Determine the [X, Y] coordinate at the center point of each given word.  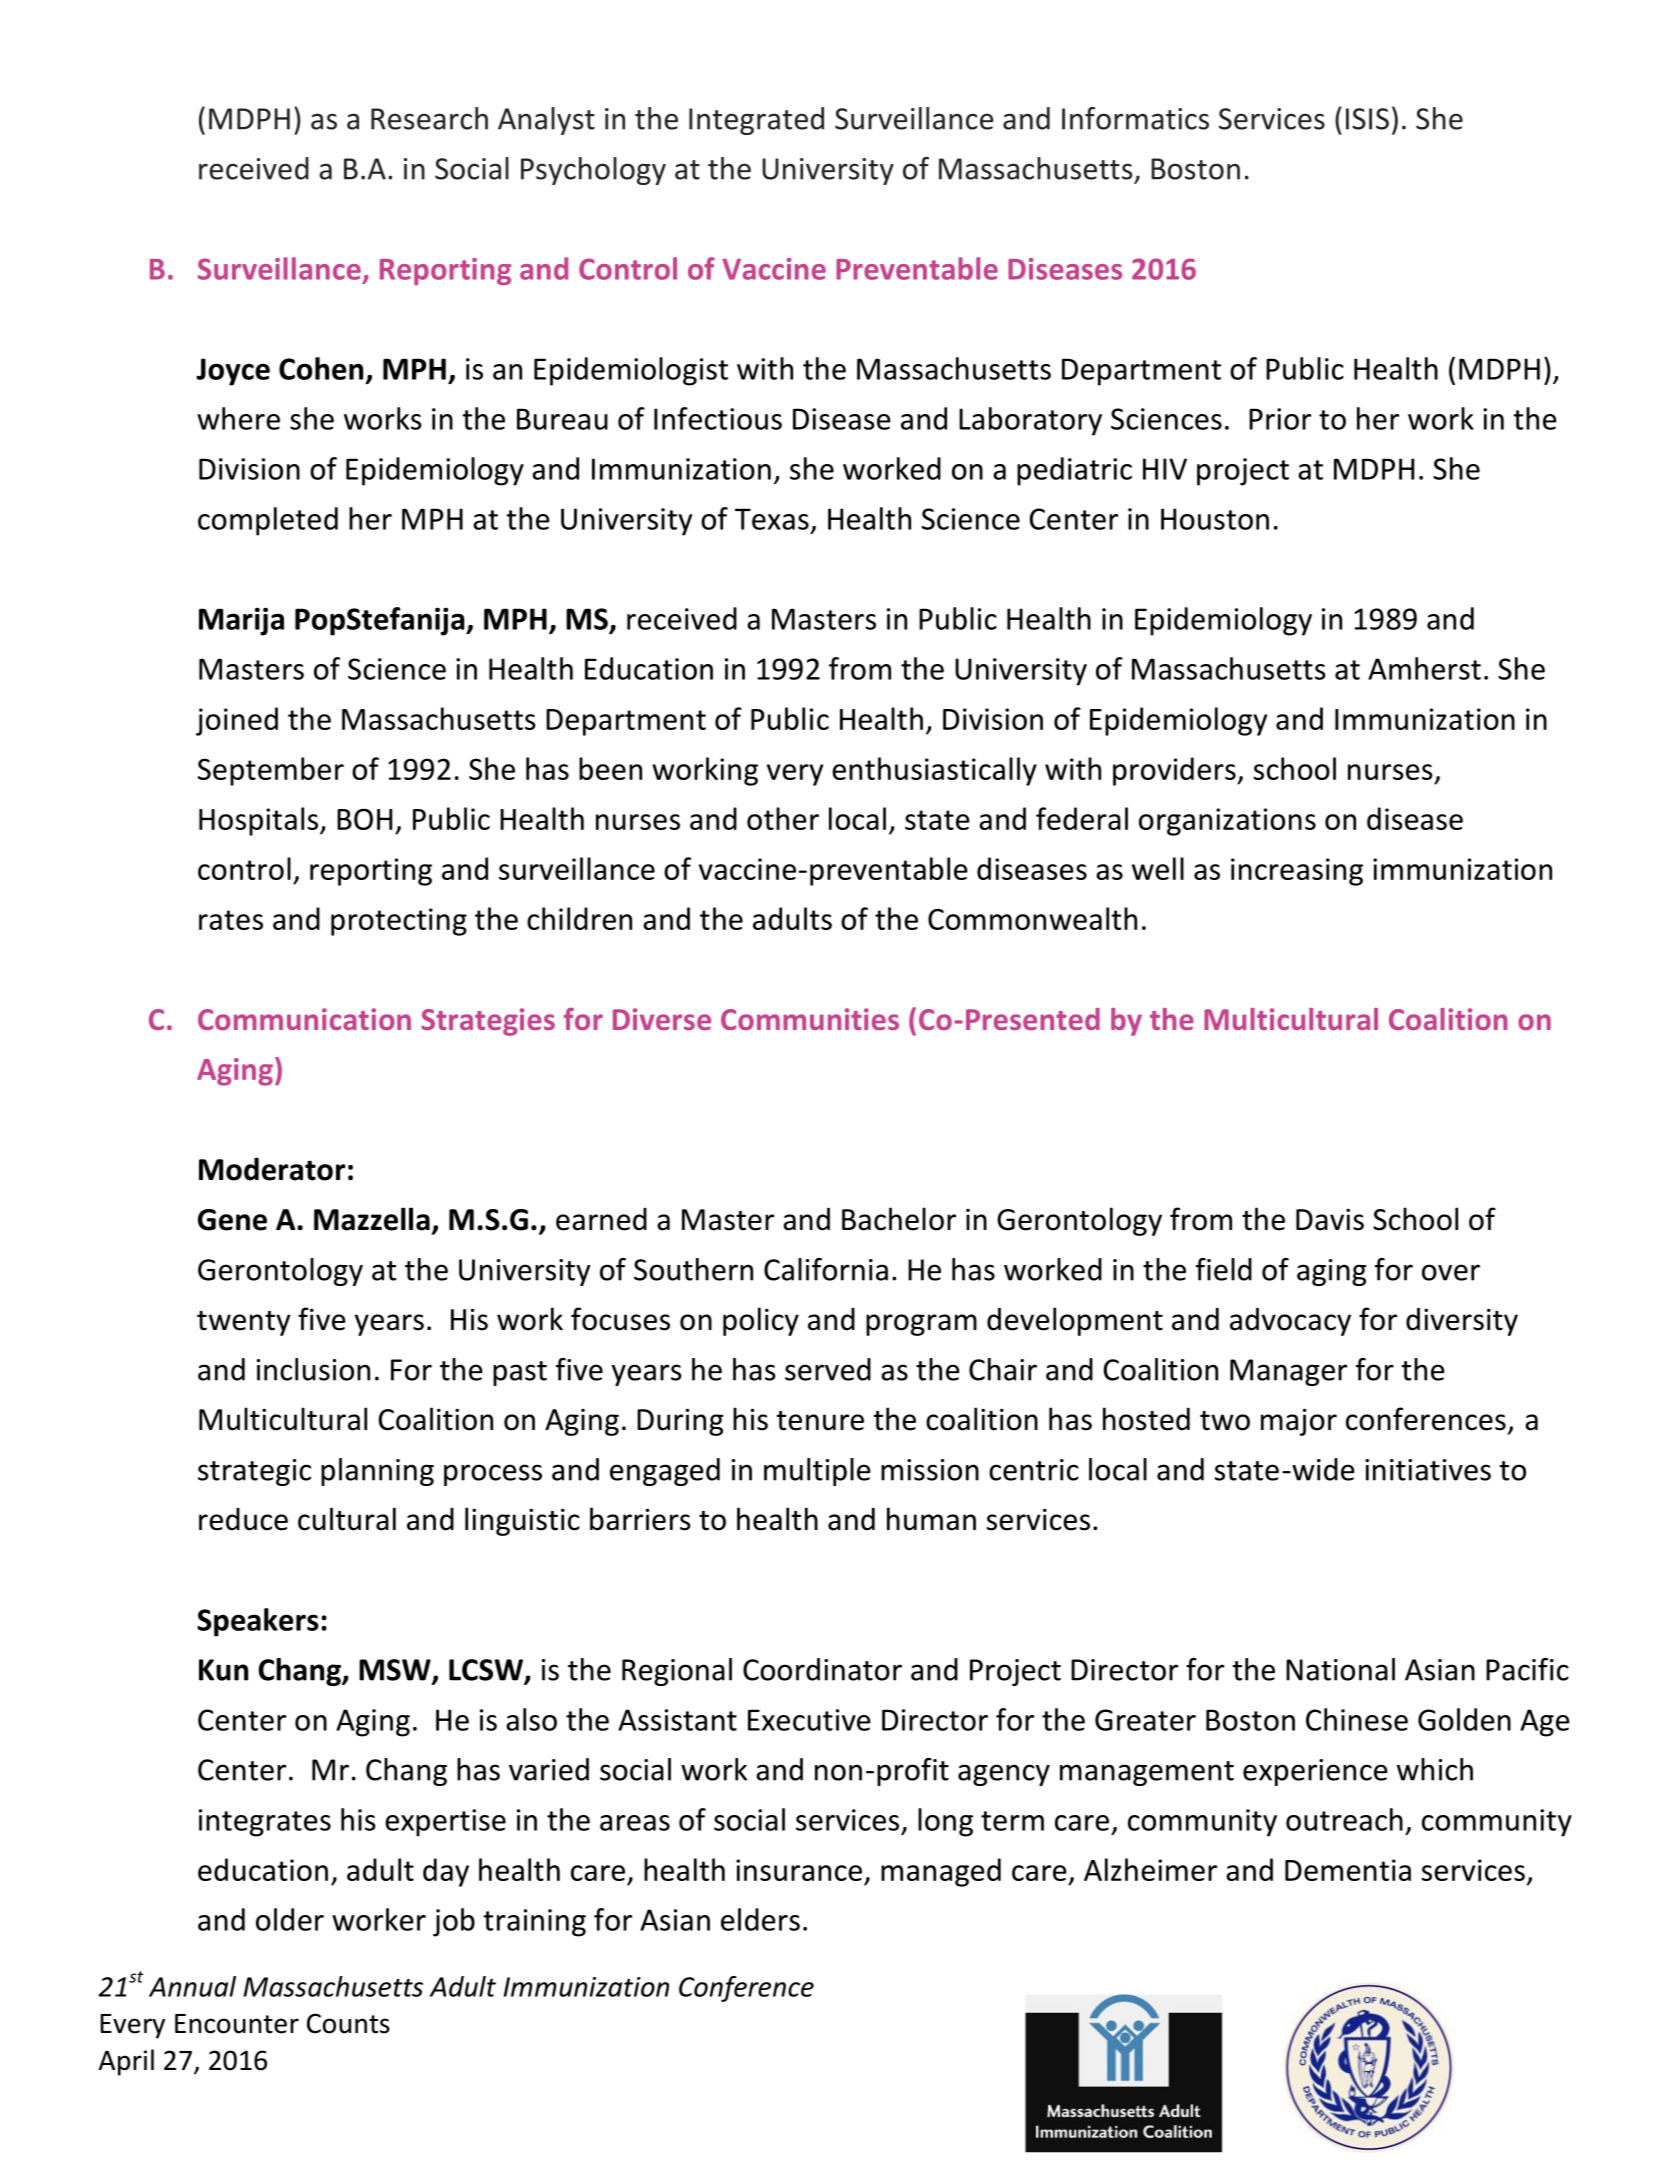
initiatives [1428, 1470]
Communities [810, 1019]
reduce [243, 1519]
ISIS [1367, 119]
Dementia [1348, 1870]
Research [429, 118]
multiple [817, 1472]
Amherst [1424, 668]
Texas [772, 519]
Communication [304, 1019]
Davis [1330, 1219]
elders [760, 1919]
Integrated [756, 121]
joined [237, 721]
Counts [348, 2023]
